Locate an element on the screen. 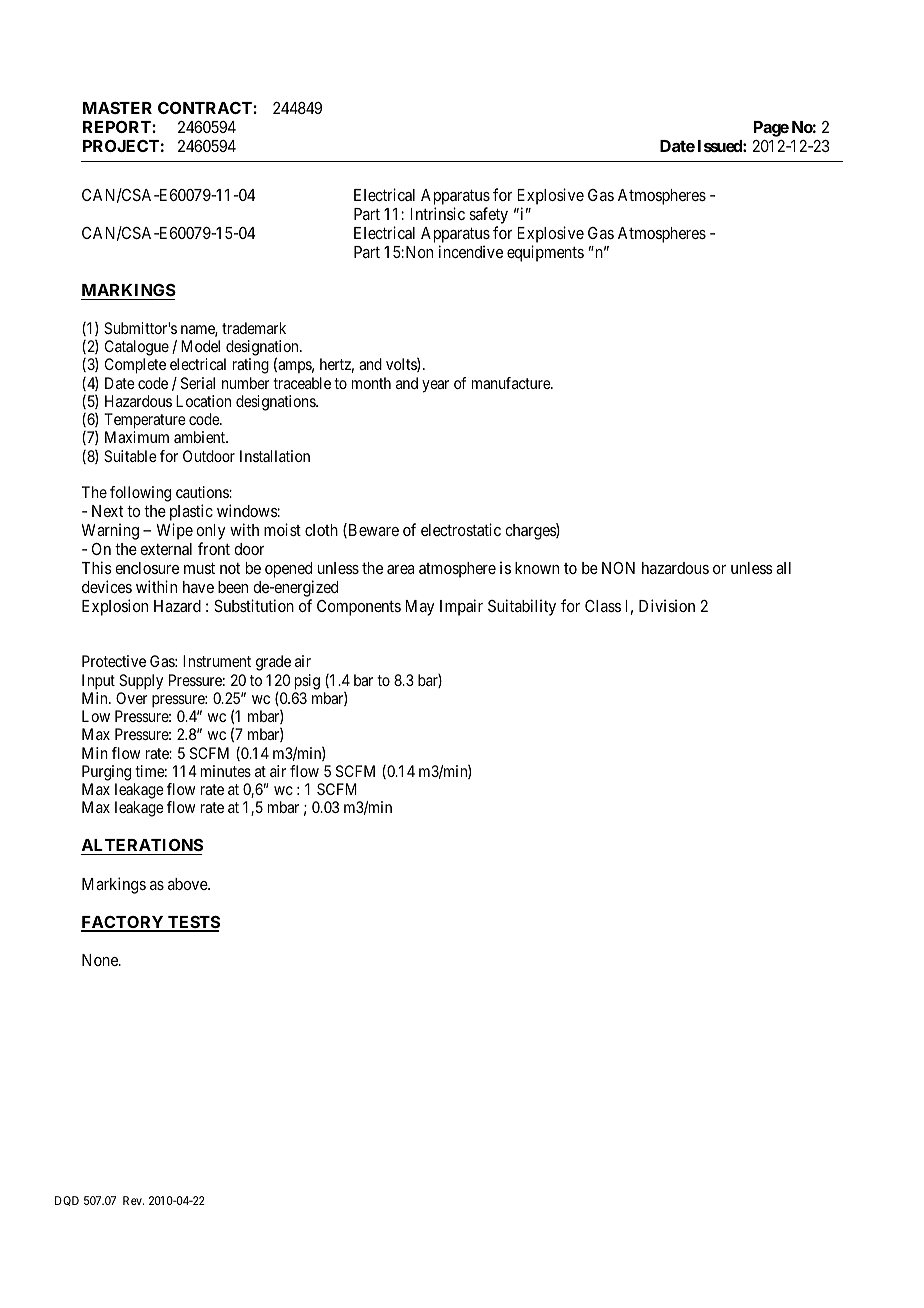 The height and width of the screenshot is (1308, 924). Suitable is located at coordinates (130, 456).
